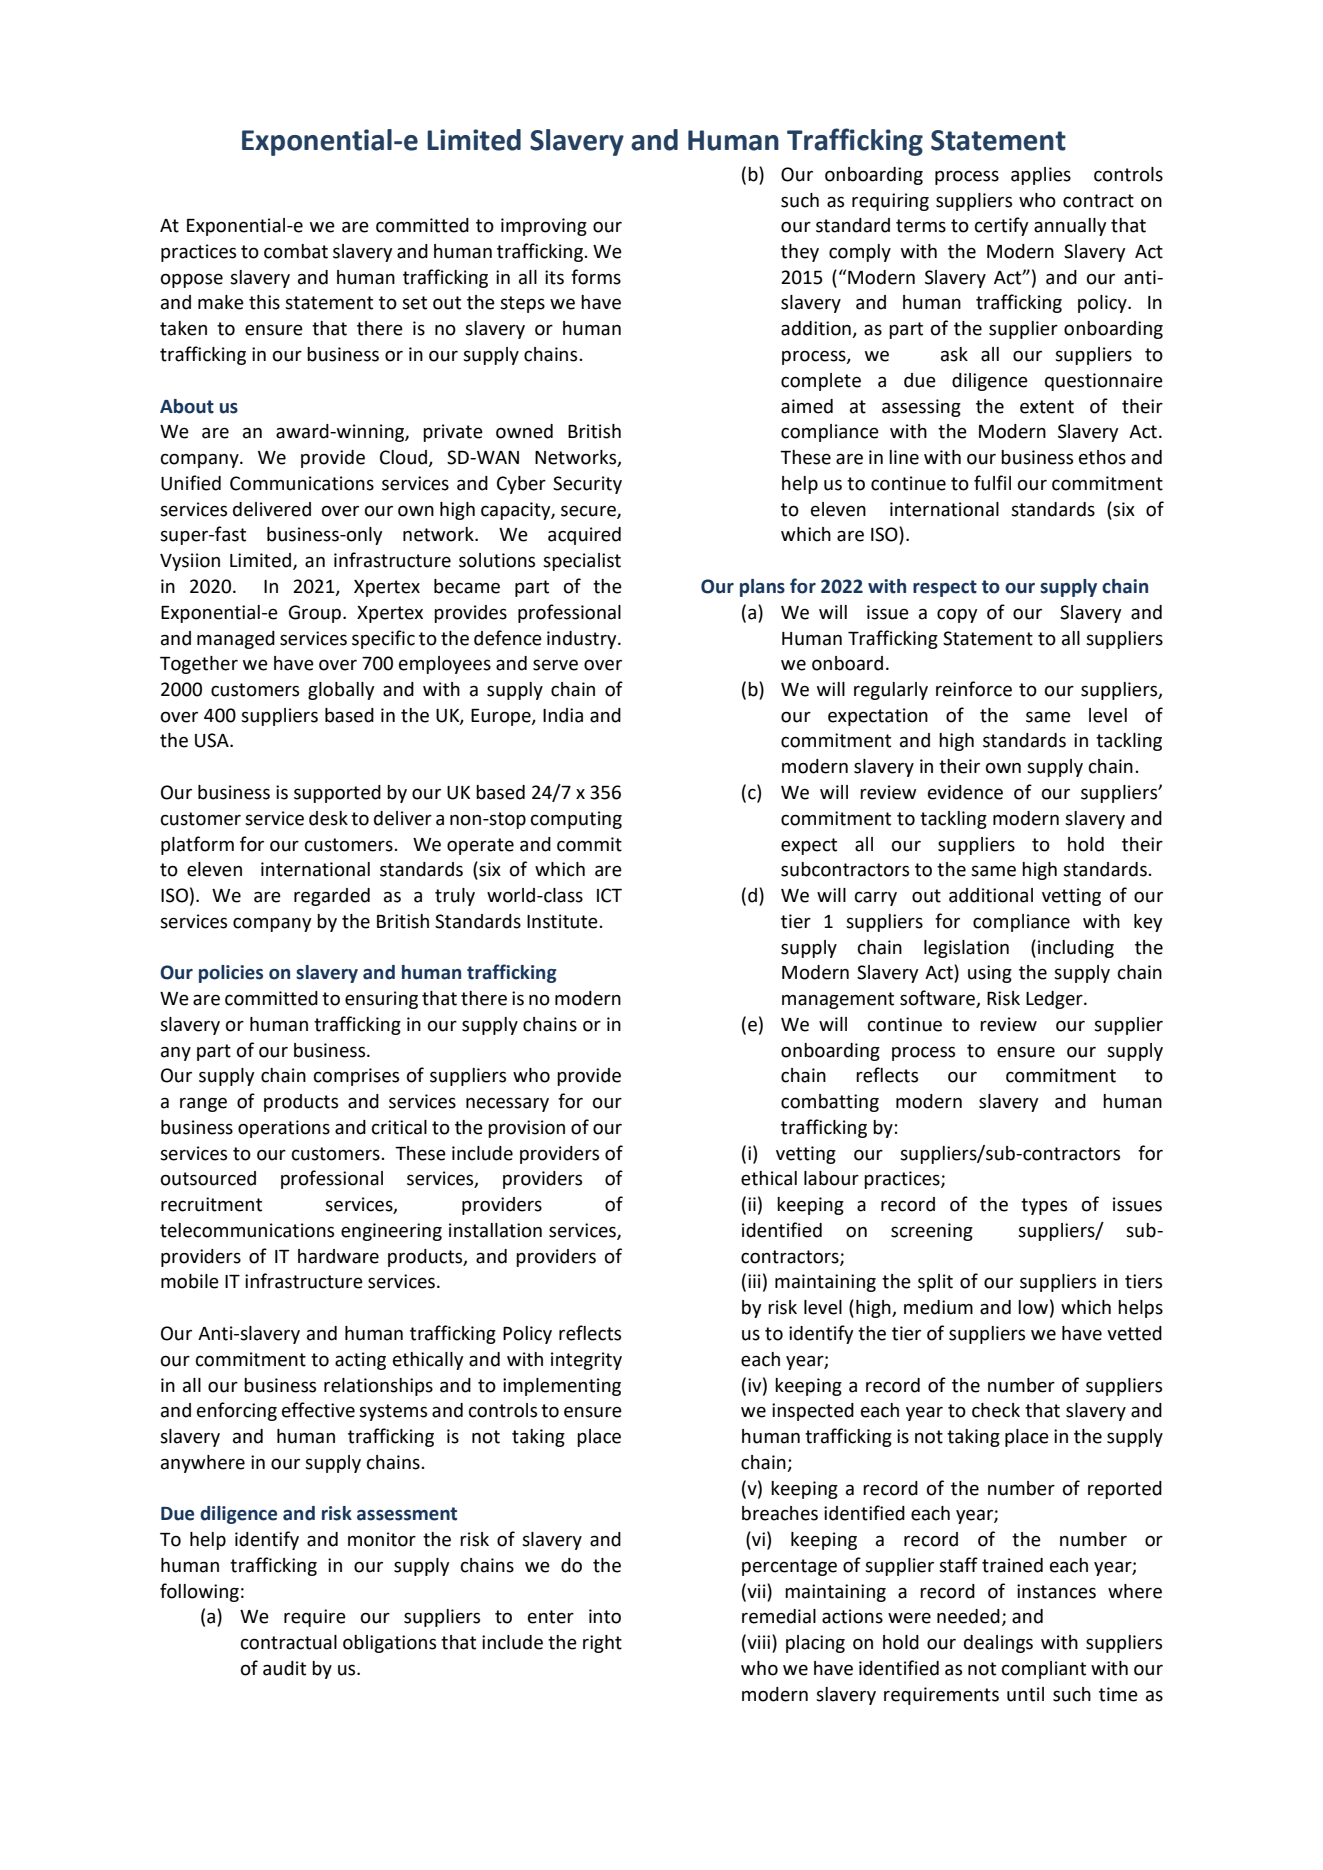 This document has width=1323, height=1870. Describe the element at coordinates (602, 1644) in the document. I see `right` at that location.
